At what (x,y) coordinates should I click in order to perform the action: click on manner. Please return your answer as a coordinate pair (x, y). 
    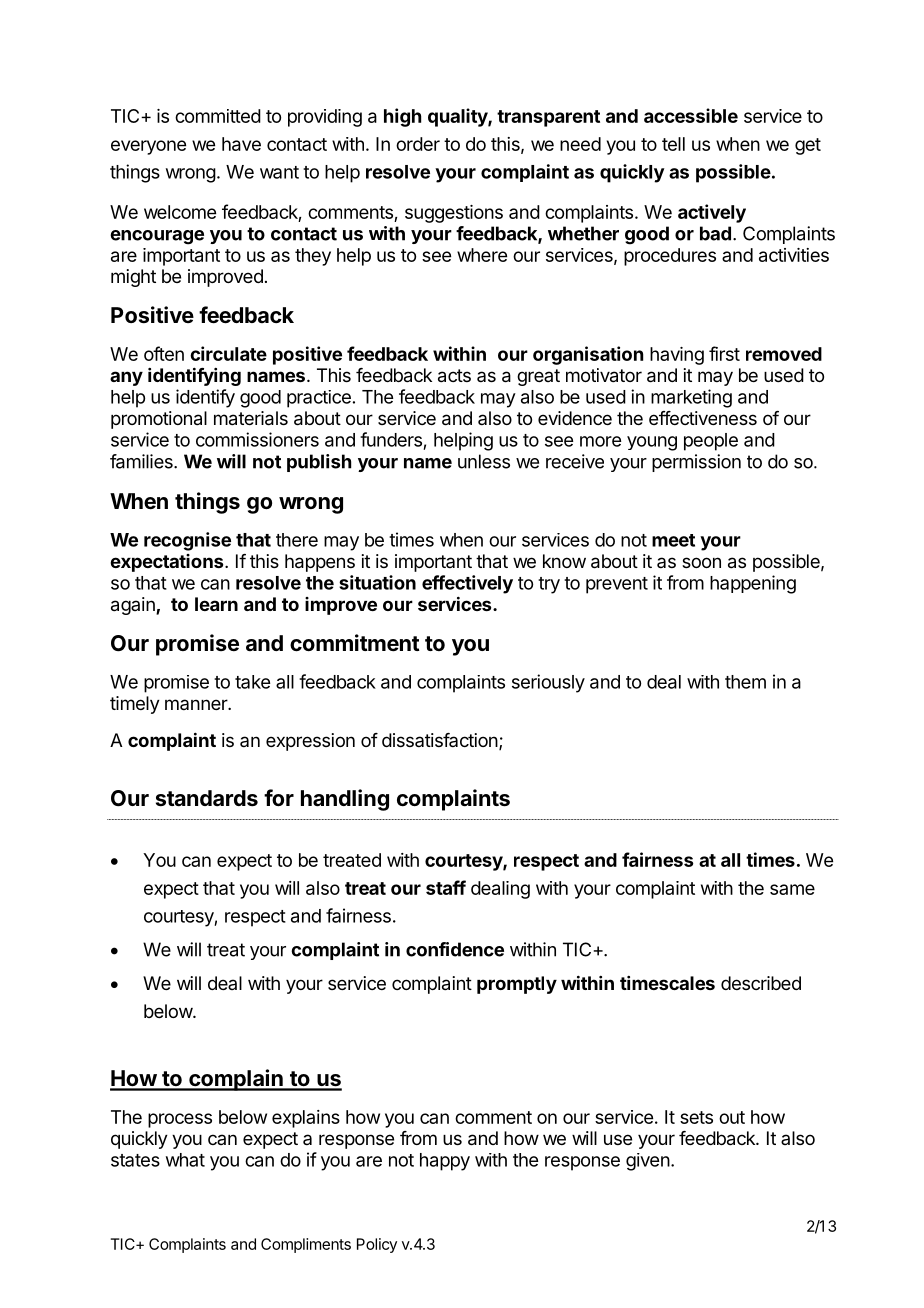
    Looking at the image, I should click on (197, 704).
